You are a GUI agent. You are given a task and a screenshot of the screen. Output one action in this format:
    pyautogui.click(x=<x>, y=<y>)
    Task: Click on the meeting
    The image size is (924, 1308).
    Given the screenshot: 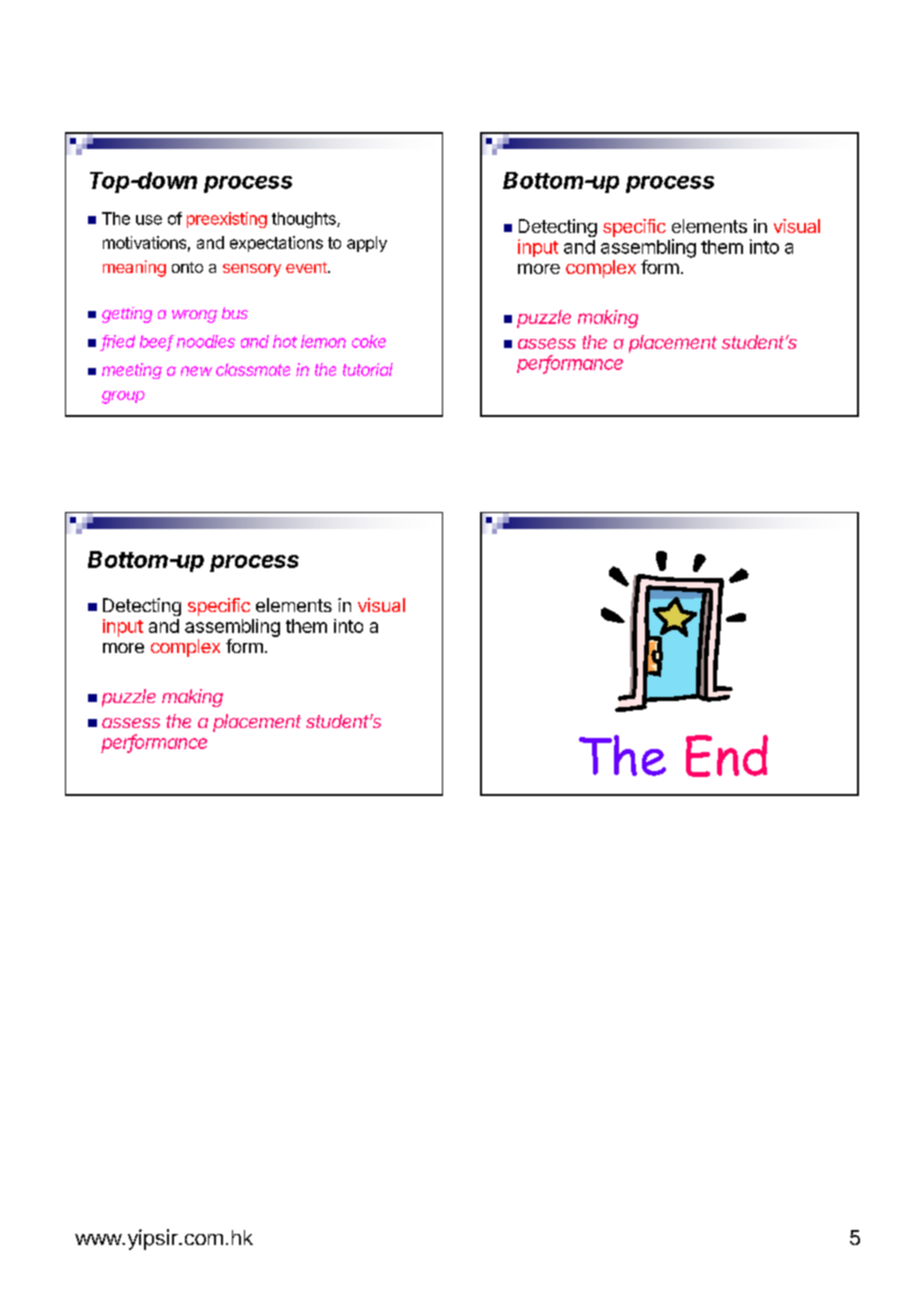 What is the action you would take?
    pyautogui.click(x=132, y=371)
